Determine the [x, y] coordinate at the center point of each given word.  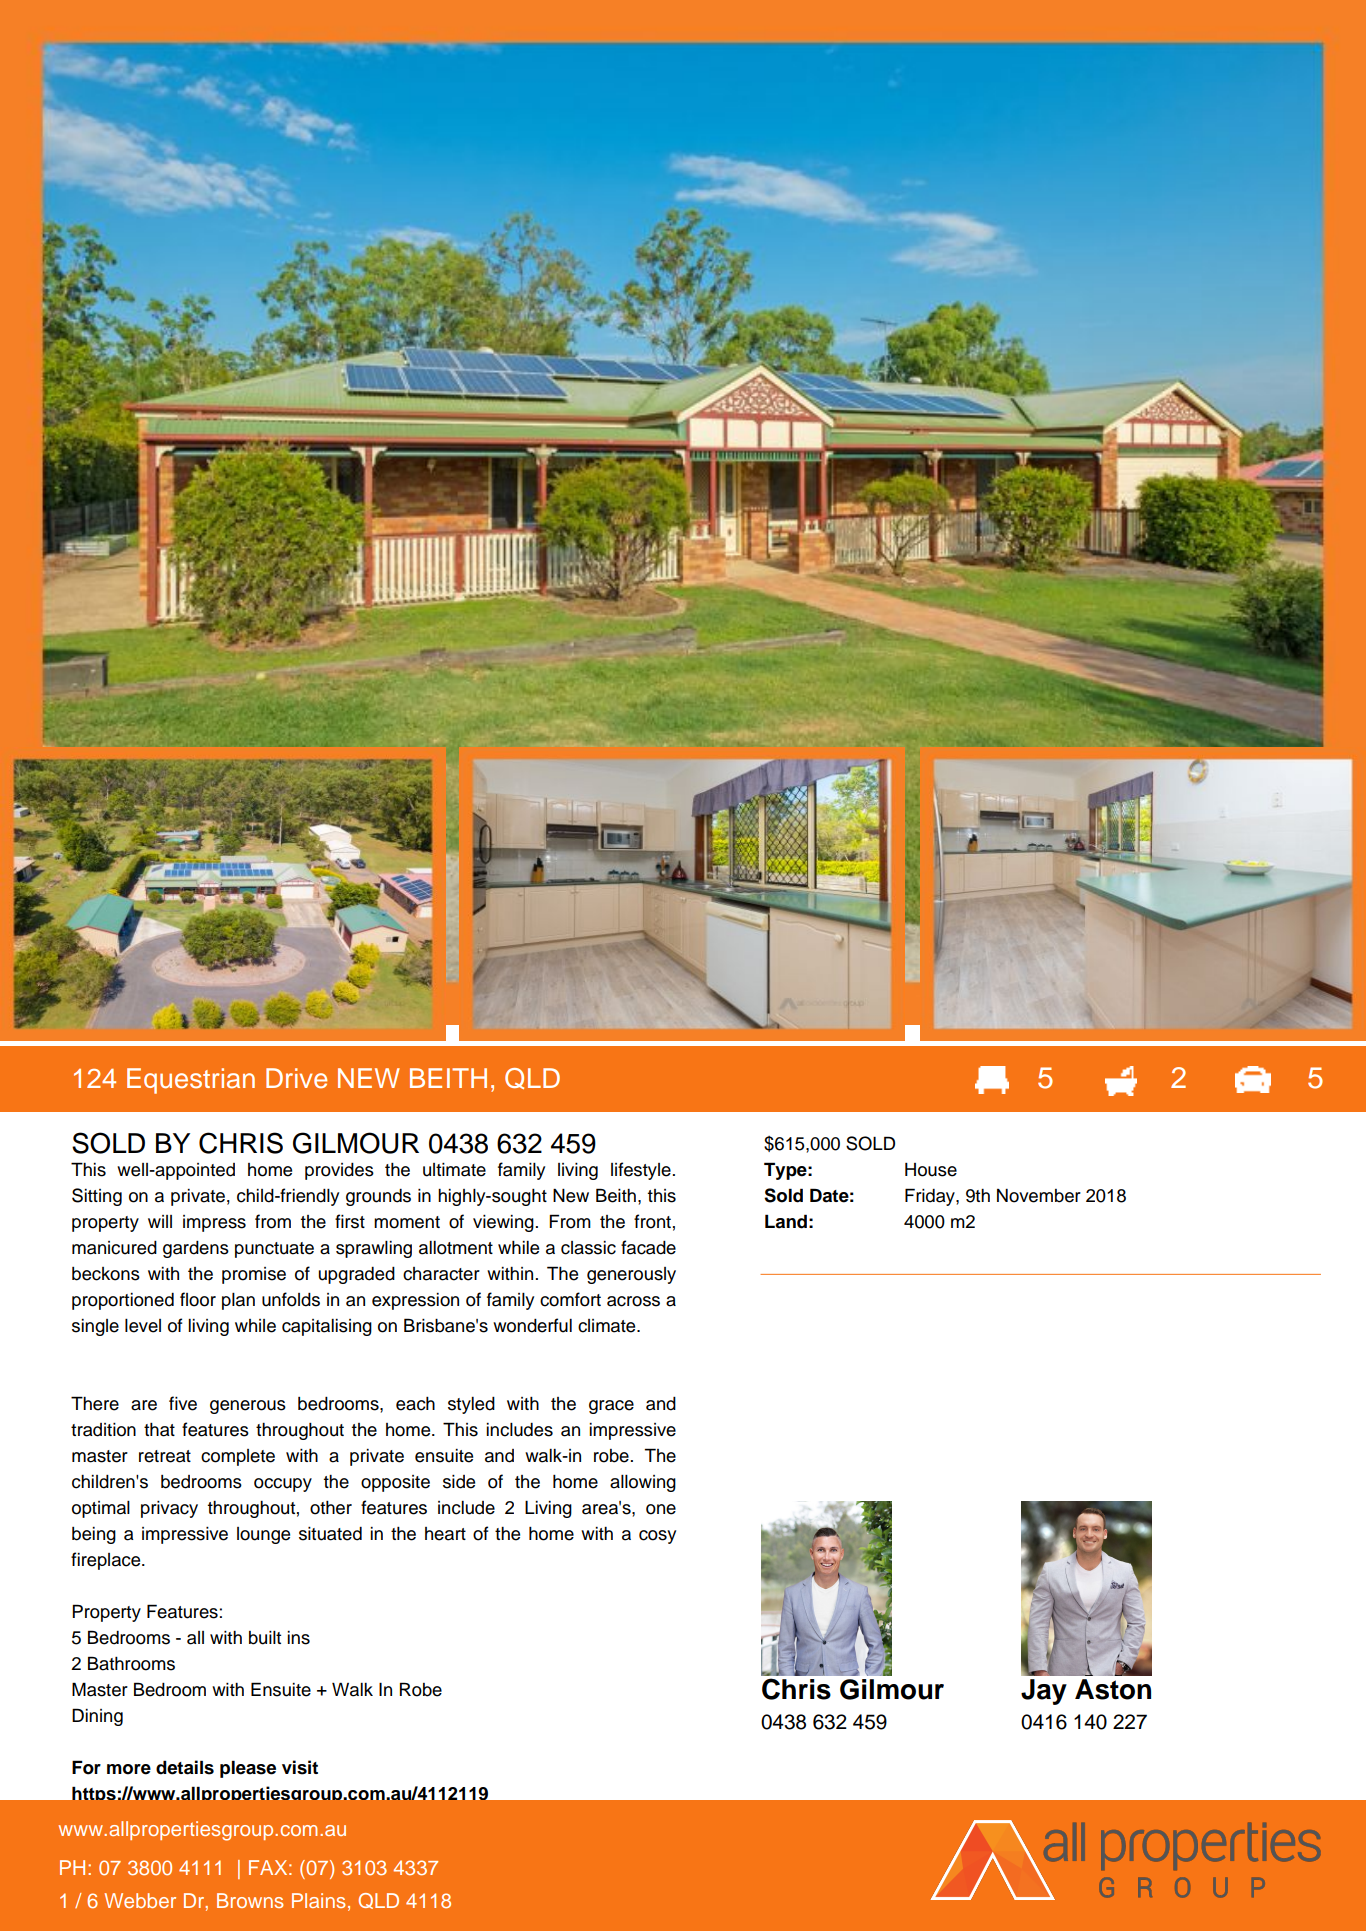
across [633, 1301]
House [931, 1170]
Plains [318, 1900]
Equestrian [191, 1081]
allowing [643, 1483]
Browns [250, 1900]
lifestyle [641, 1171]
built [265, 1638]
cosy [657, 1537]
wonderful [532, 1325]
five [183, 1403]
